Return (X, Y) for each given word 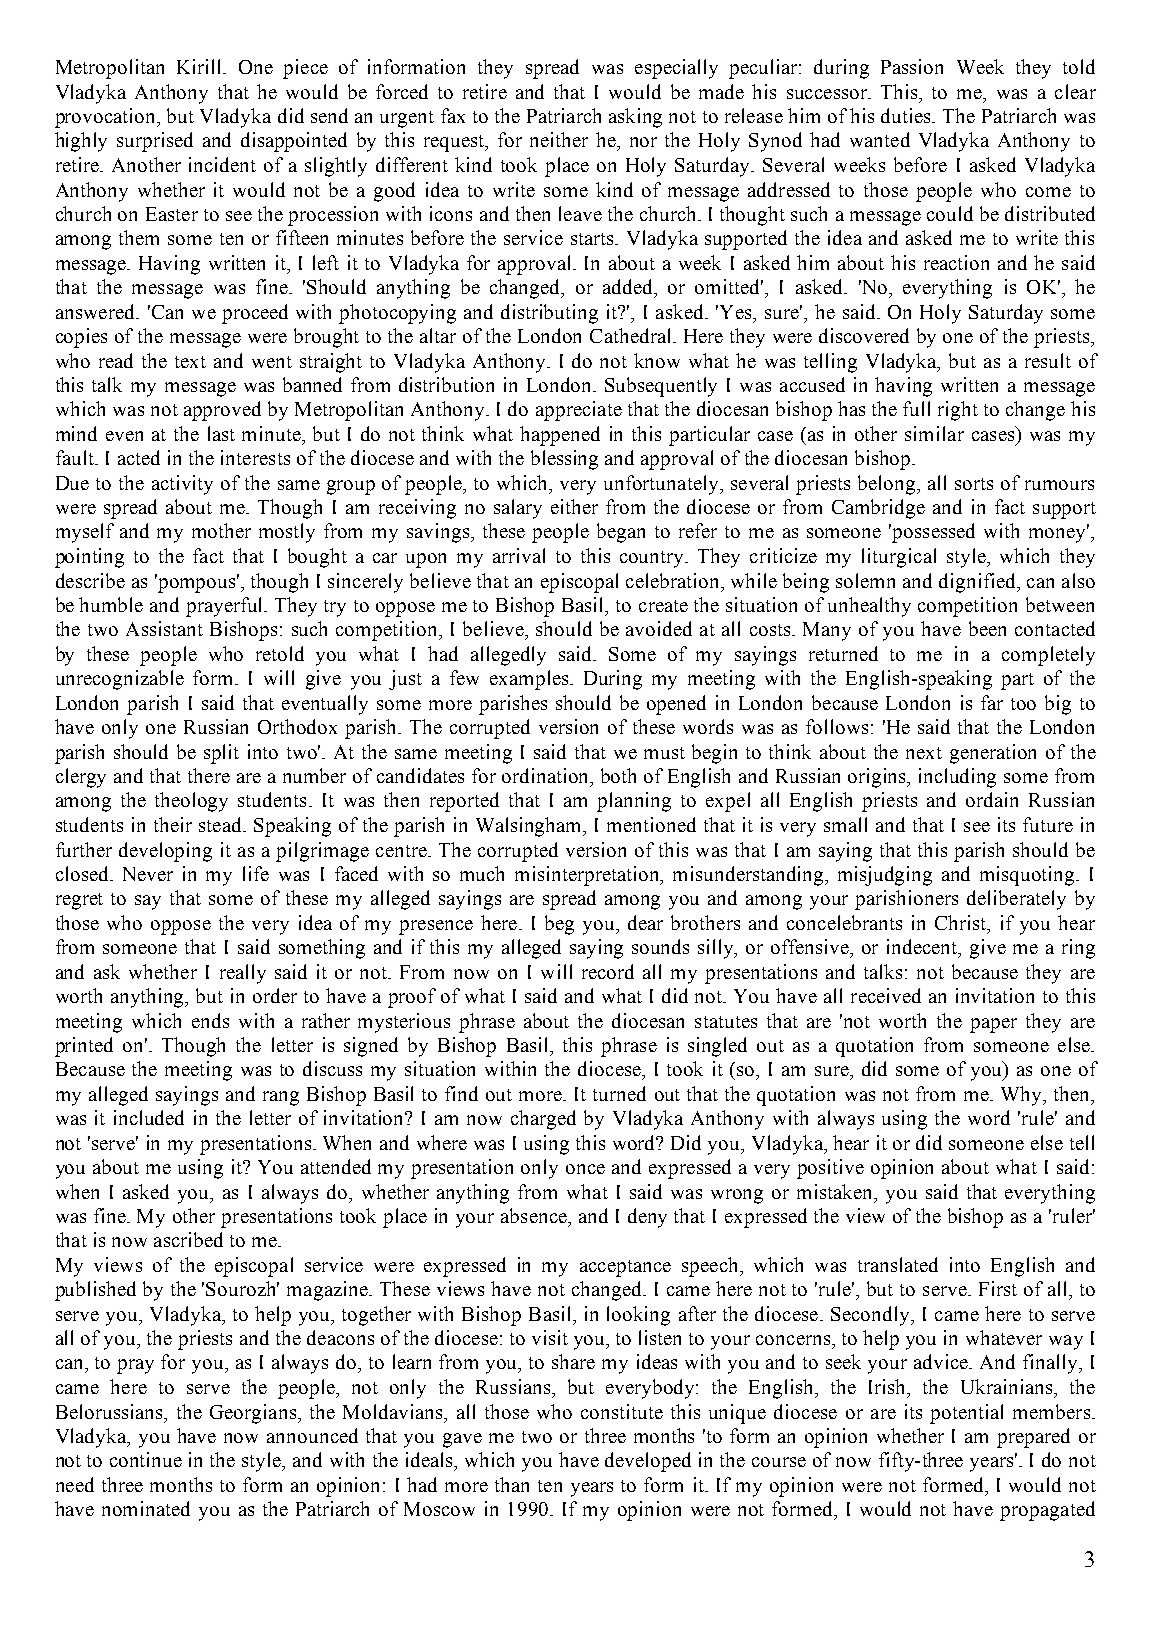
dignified (978, 583)
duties (907, 115)
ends (210, 1020)
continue (146, 1459)
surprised (155, 142)
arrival (519, 555)
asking (635, 118)
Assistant (164, 628)
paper (993, 1025)
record (608, 971)
